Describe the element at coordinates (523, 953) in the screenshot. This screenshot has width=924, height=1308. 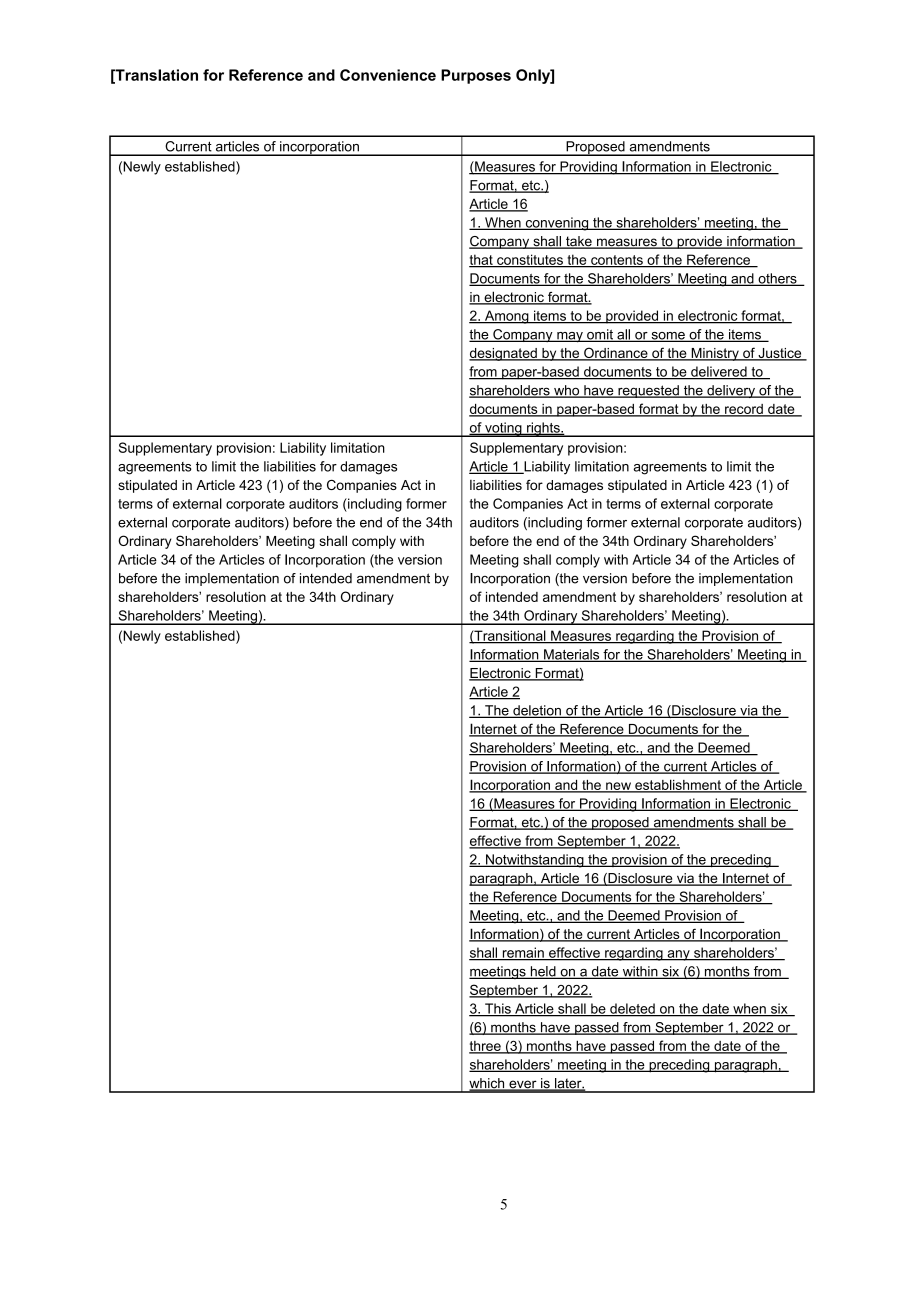
I see `remain` at that location.
